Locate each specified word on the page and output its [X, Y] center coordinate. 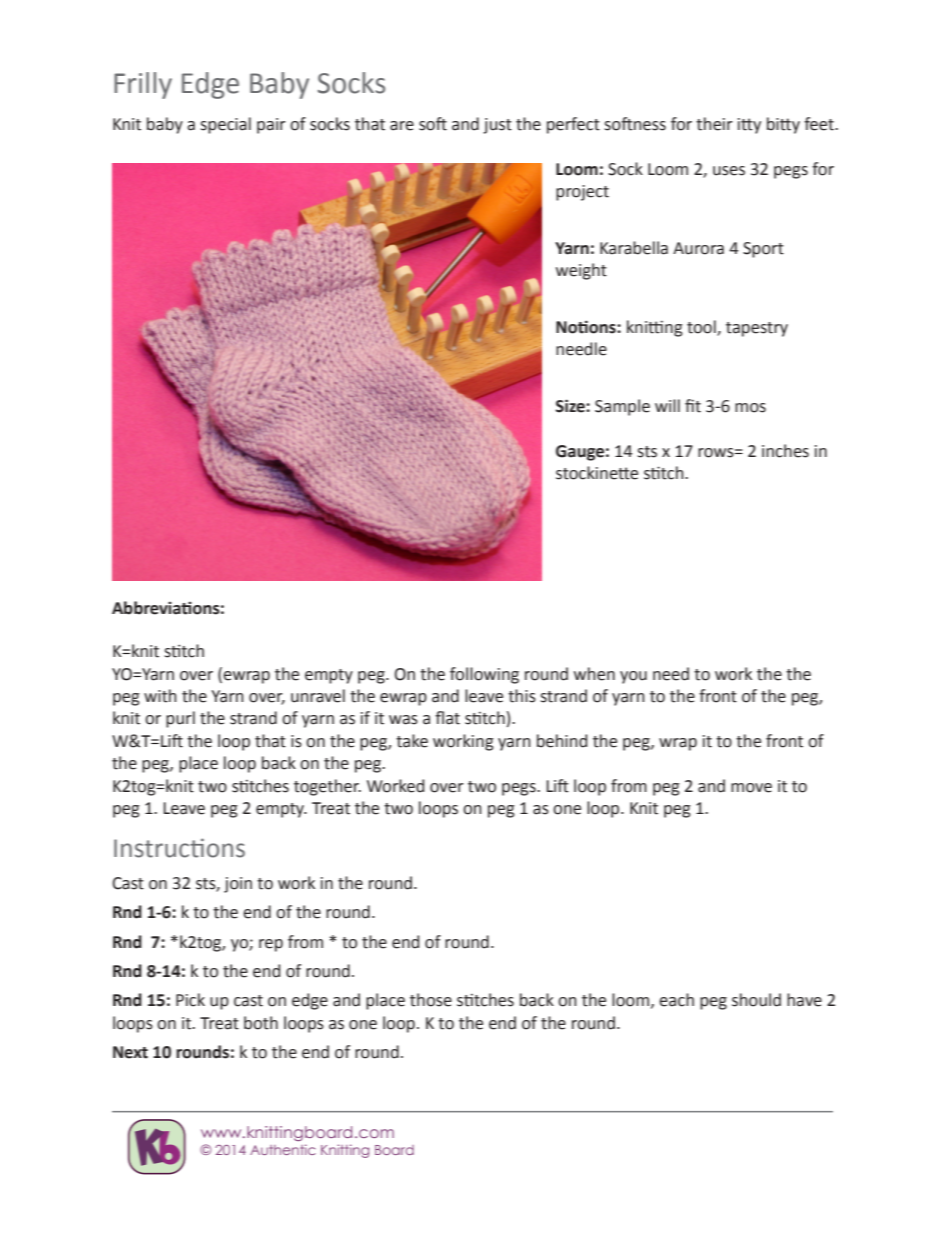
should [756, 1000]
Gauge [580, 453]
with [160, 696]
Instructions [179, 848]
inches [785, 451]
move [751, 788]
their [714, 124]
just [497, 126]
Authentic [283, 1149]
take [412, 741]
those [431, 1000]
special [225, 125]
